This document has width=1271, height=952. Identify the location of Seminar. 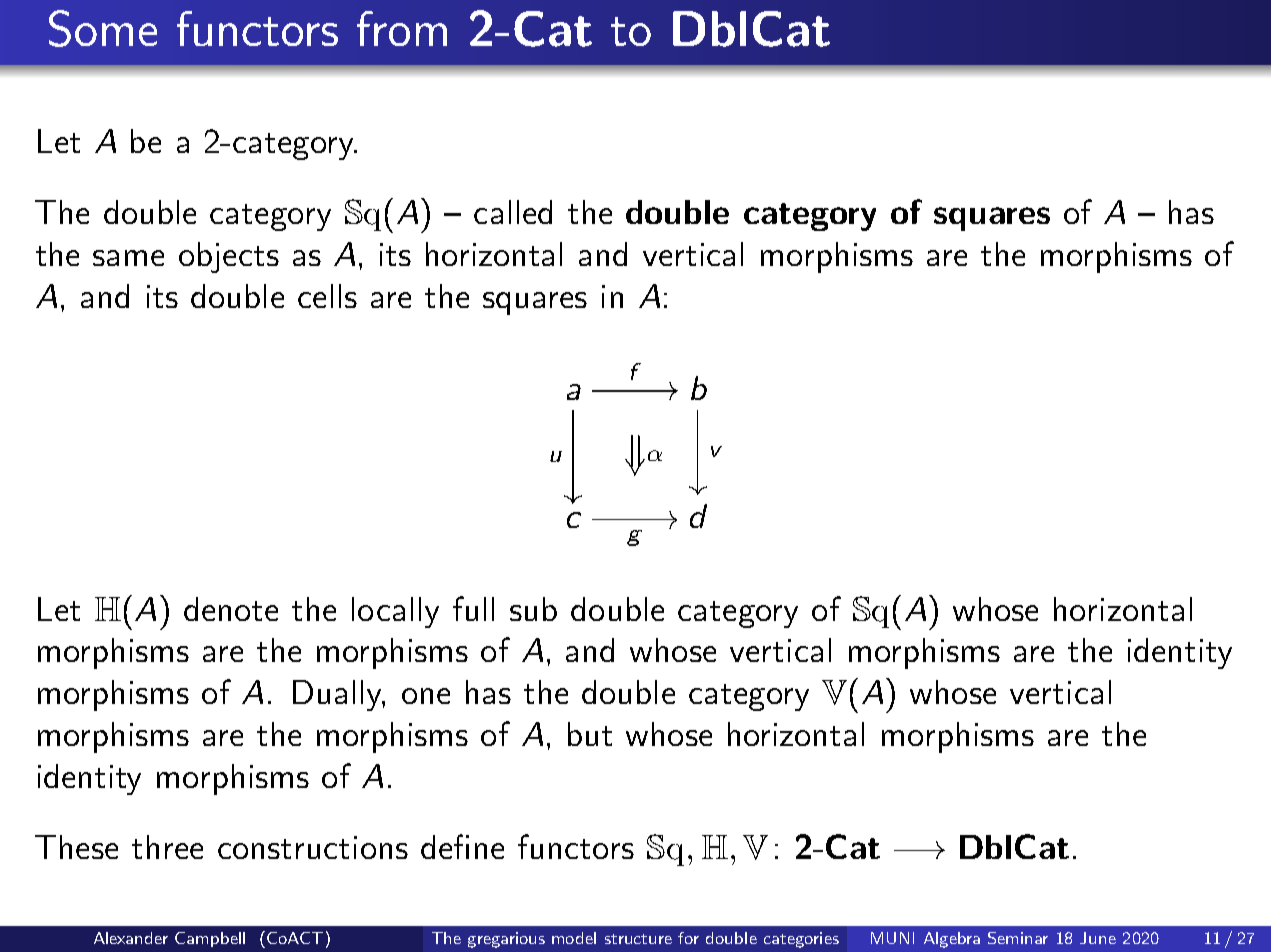
(1018, 938).
